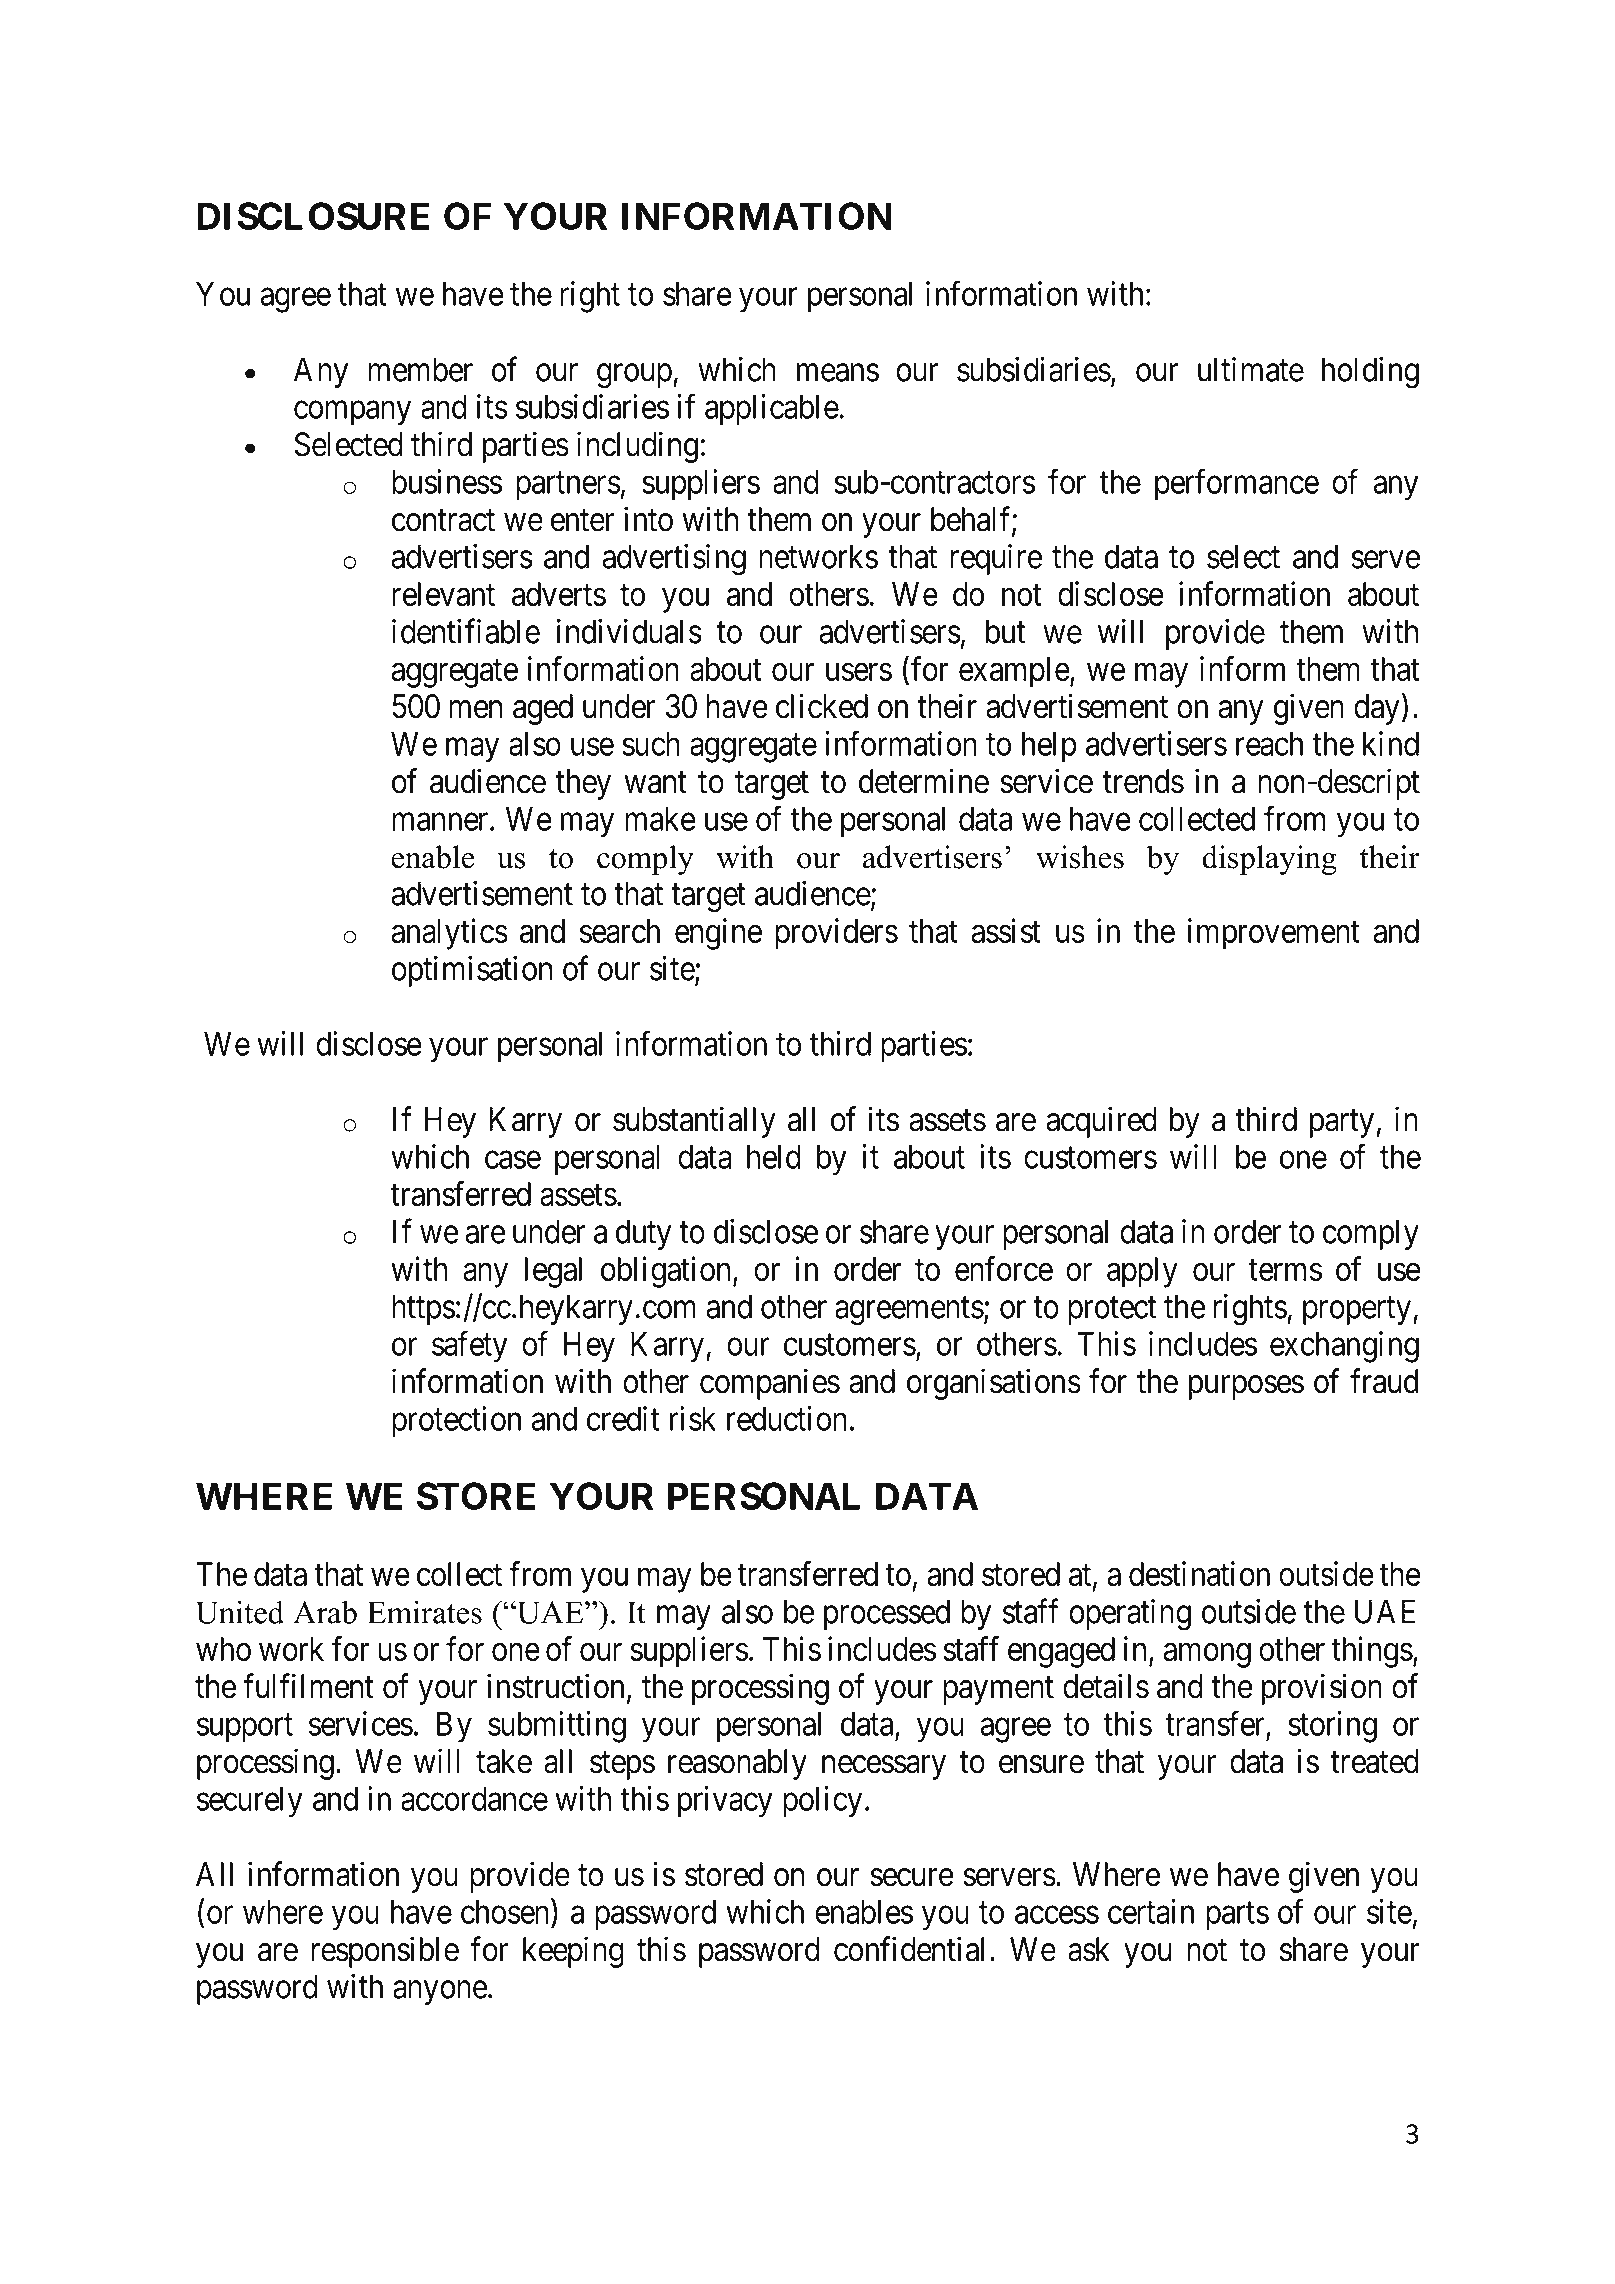 This image has width=1615, height=2284. I want to click on determine, so click(924, 781).
